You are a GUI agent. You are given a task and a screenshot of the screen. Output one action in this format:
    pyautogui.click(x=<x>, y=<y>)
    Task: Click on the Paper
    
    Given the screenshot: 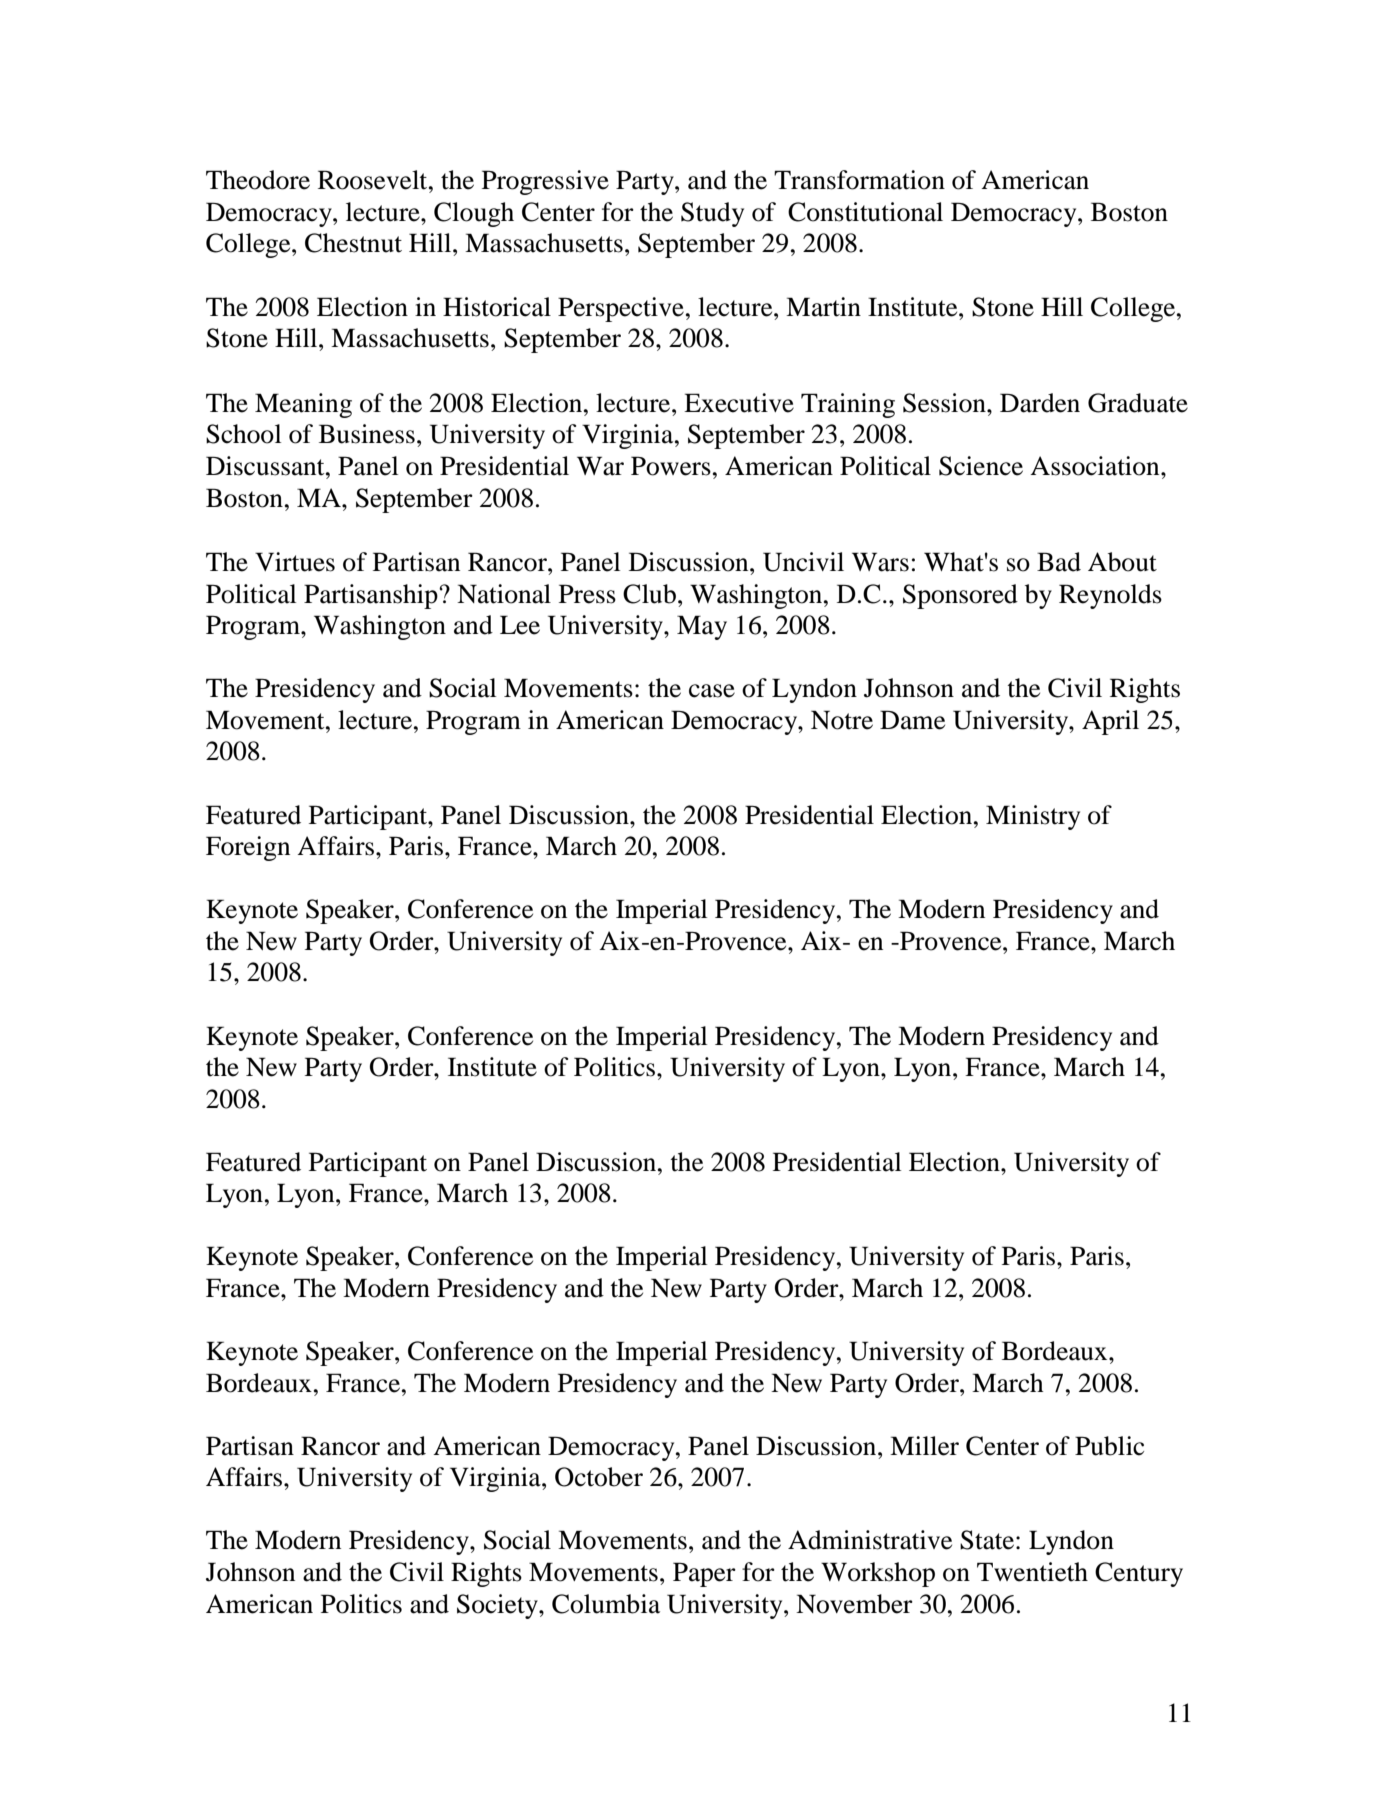 What is the action you would take?
    pyautogui.click(x=704, y=1574)
